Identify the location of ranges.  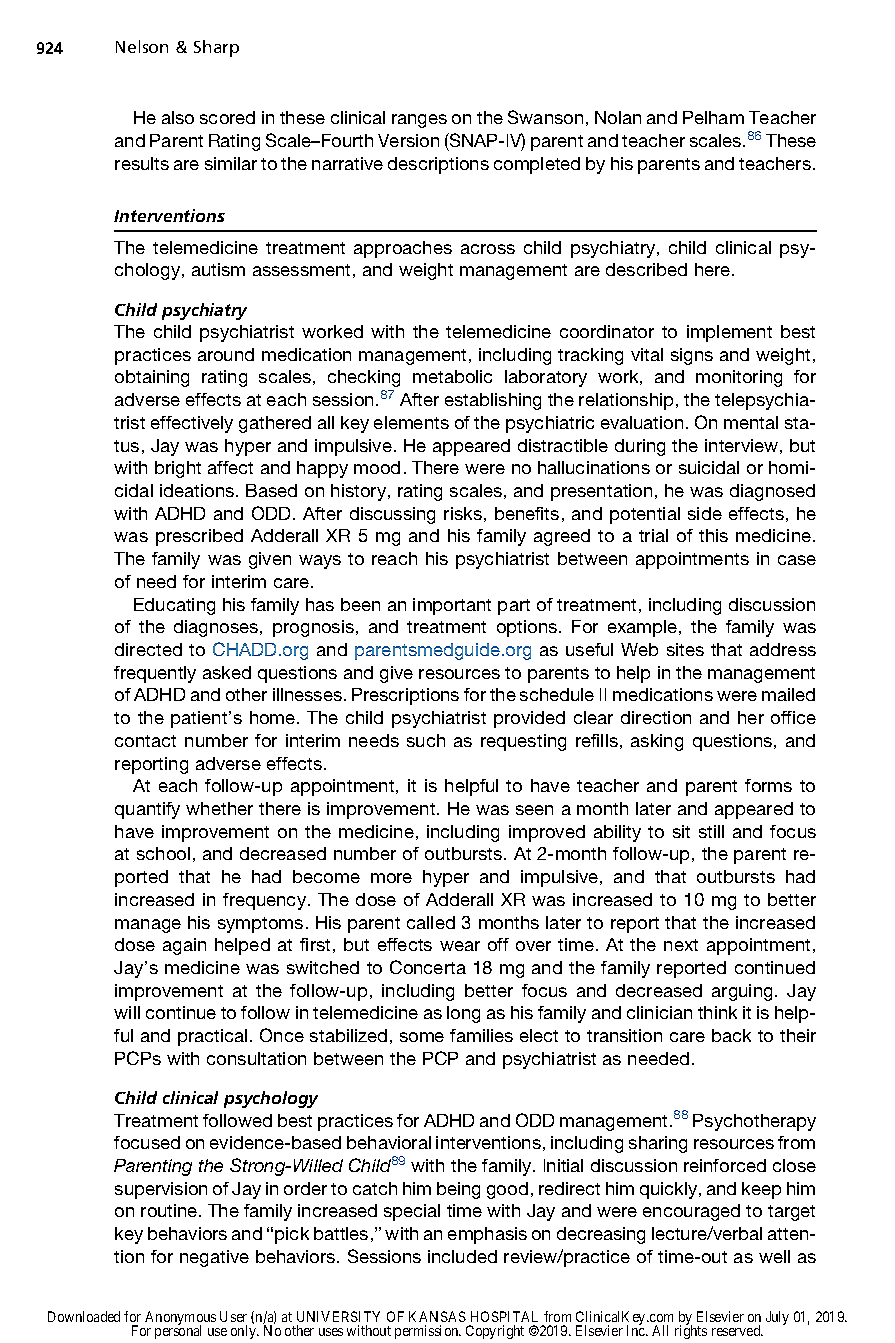
(419, 121).
